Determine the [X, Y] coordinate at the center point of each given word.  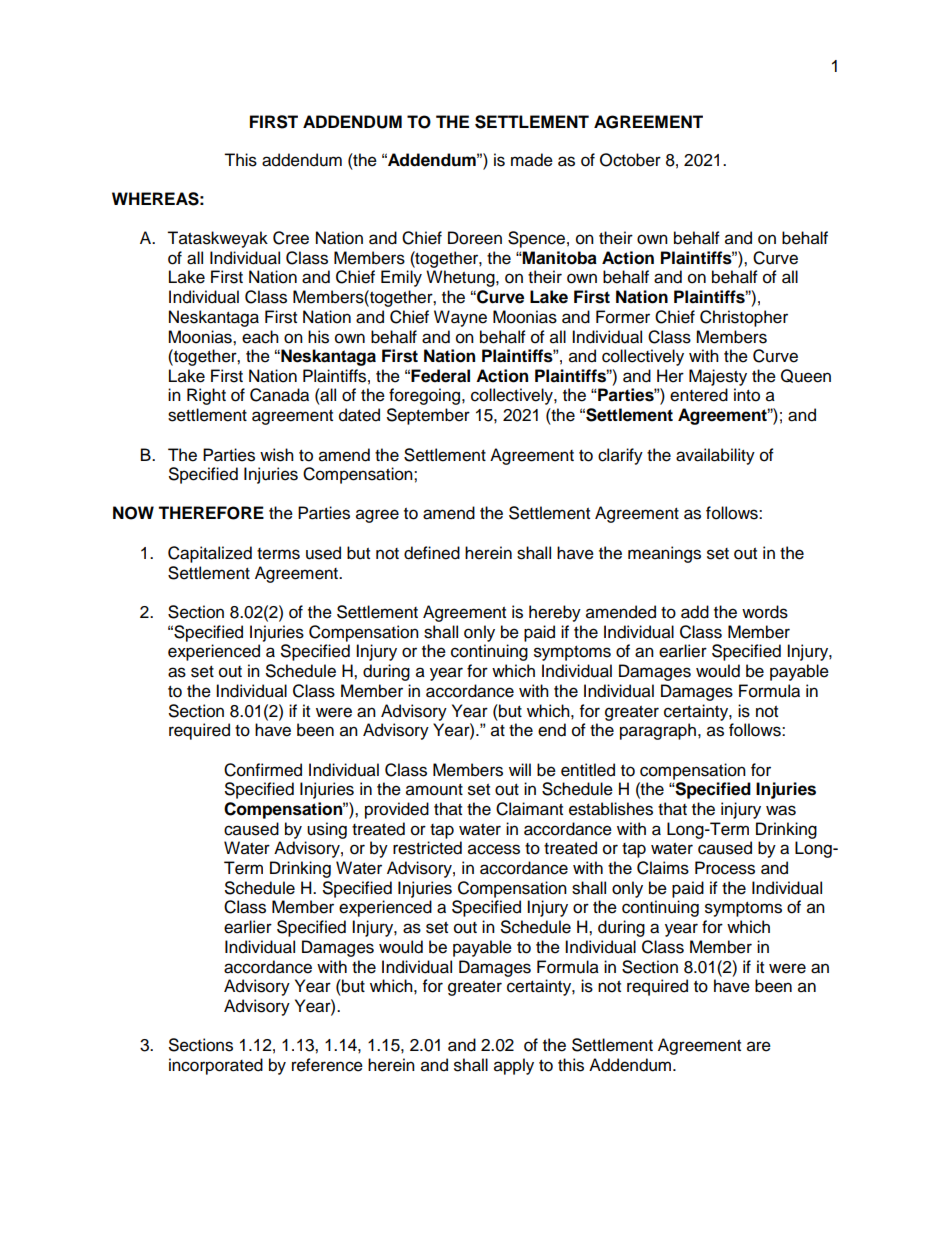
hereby [555, 613]
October [630, 160]
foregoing [426, 396]
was [781, 810]
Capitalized [210, 554]
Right [206, 396]
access [494, 849]
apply [514, 1066]
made [532, 160]
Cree [291, 238]
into [747, 395]
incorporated [216, 1066]
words [765, 612]
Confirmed [263, 770]
